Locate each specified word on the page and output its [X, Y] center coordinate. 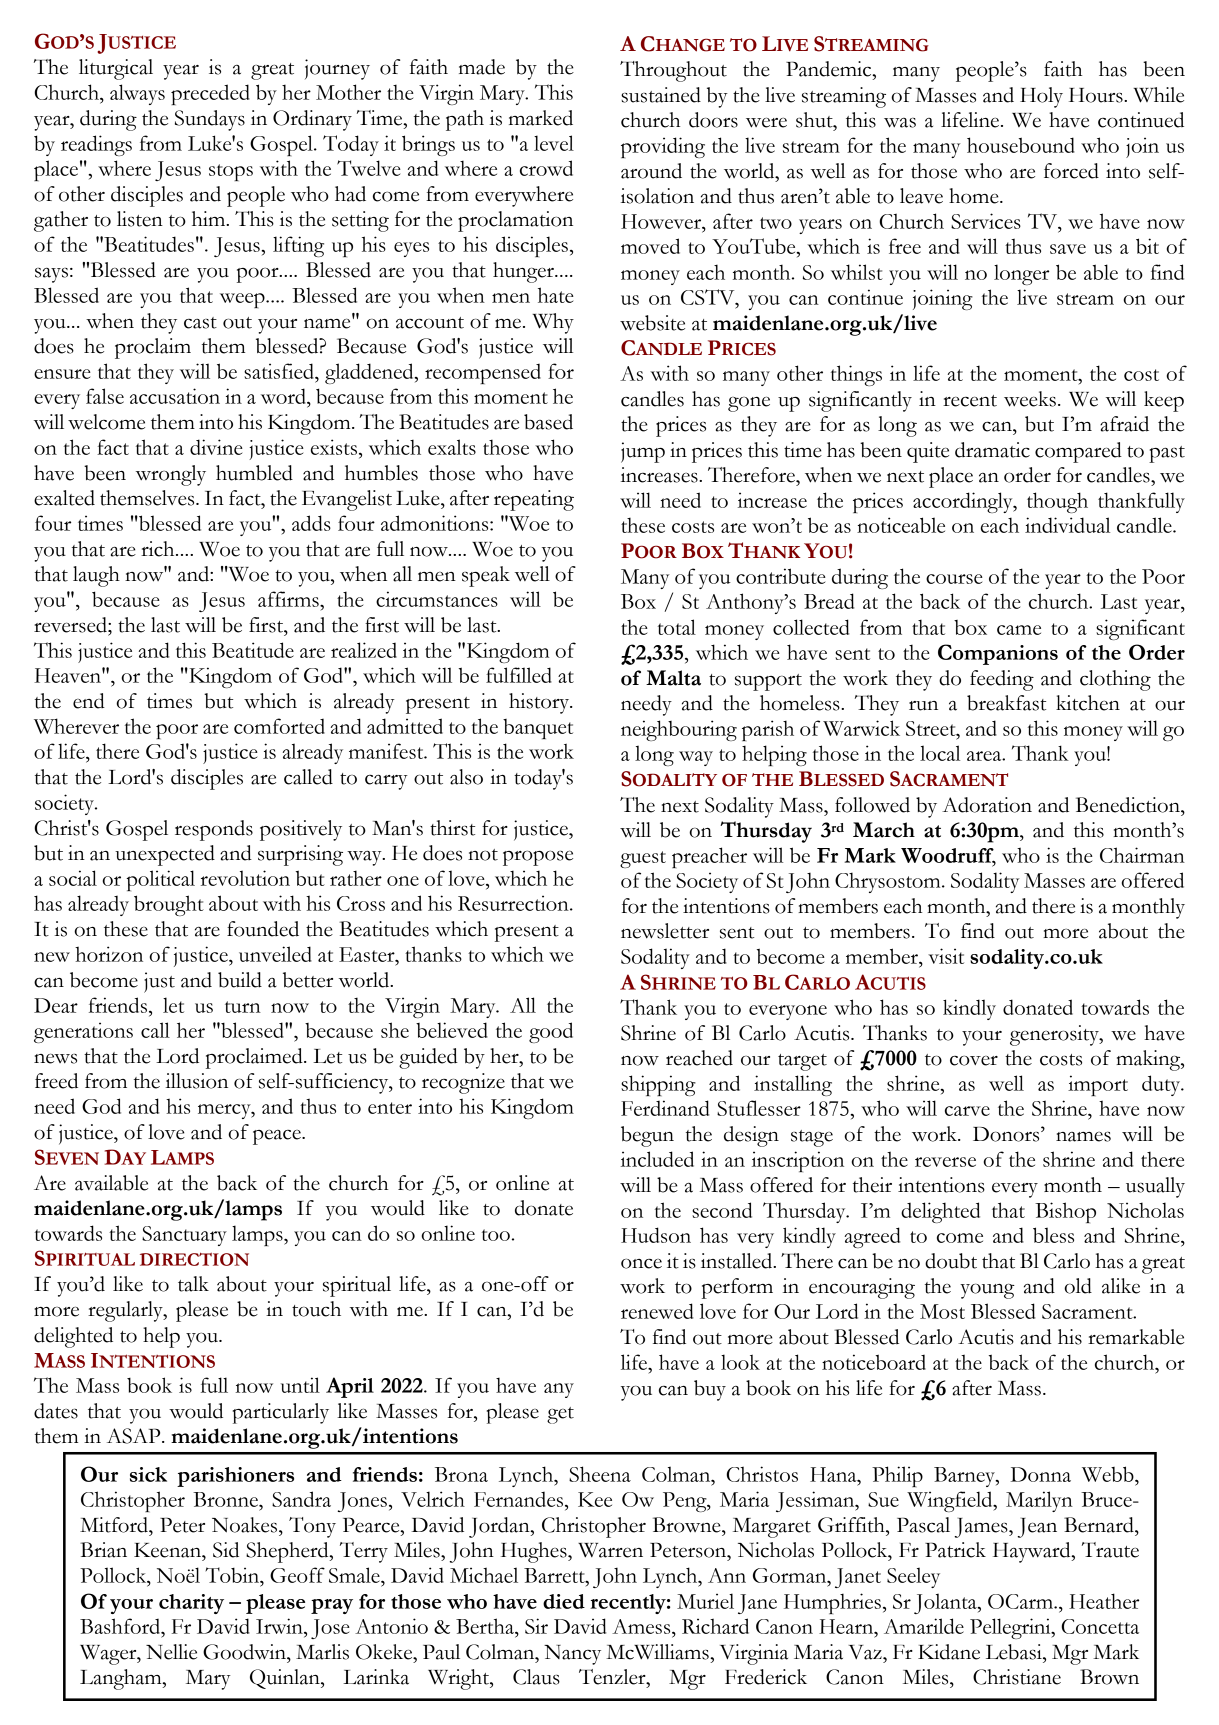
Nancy [572, 1655]
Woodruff [948, 856]
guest [643, 859]
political [160, 880]
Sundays [210, 120]
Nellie [171, 1652]
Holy [1041, 97]
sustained [661, 95]
